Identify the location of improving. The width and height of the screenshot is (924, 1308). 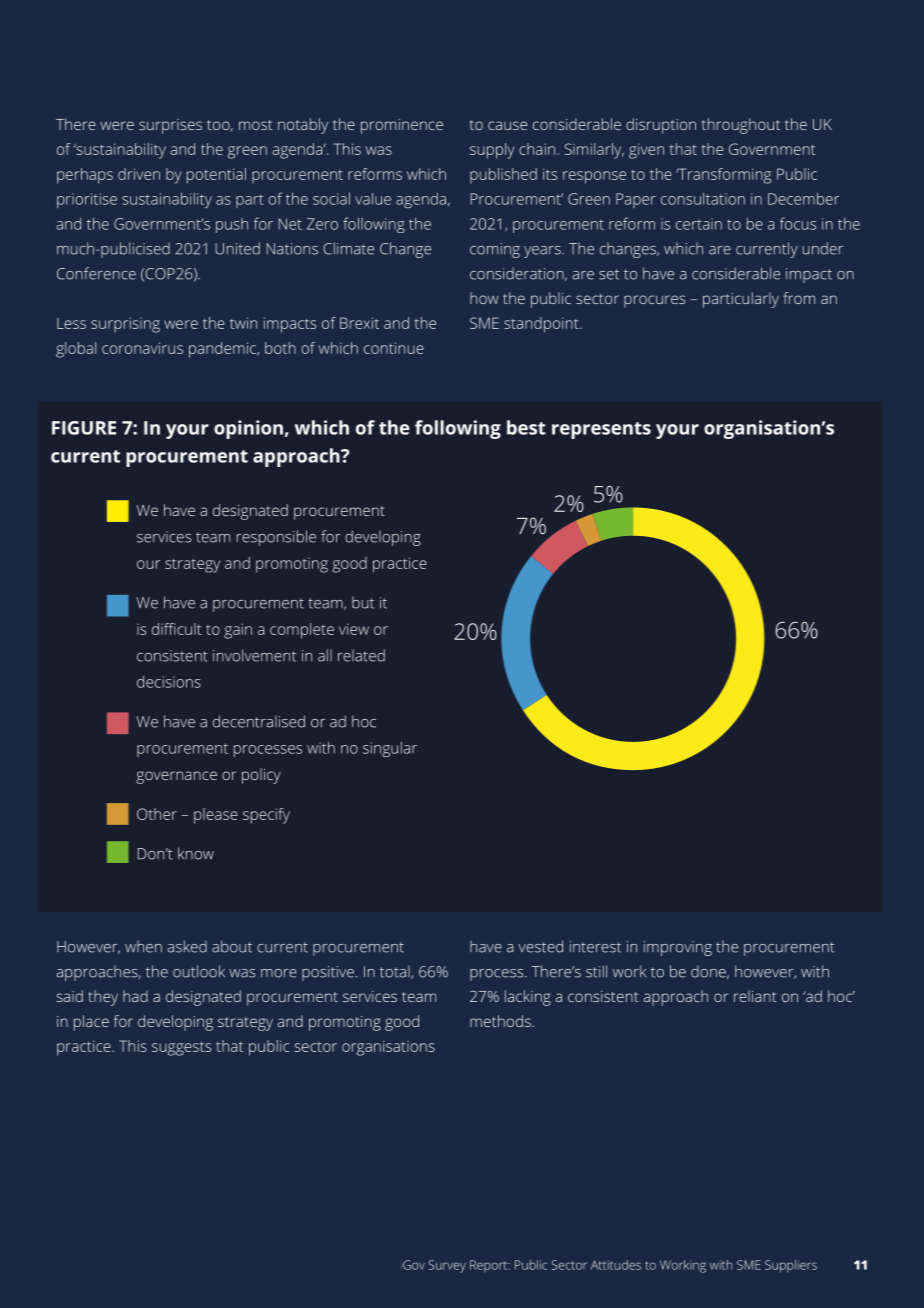
(678, 948).
